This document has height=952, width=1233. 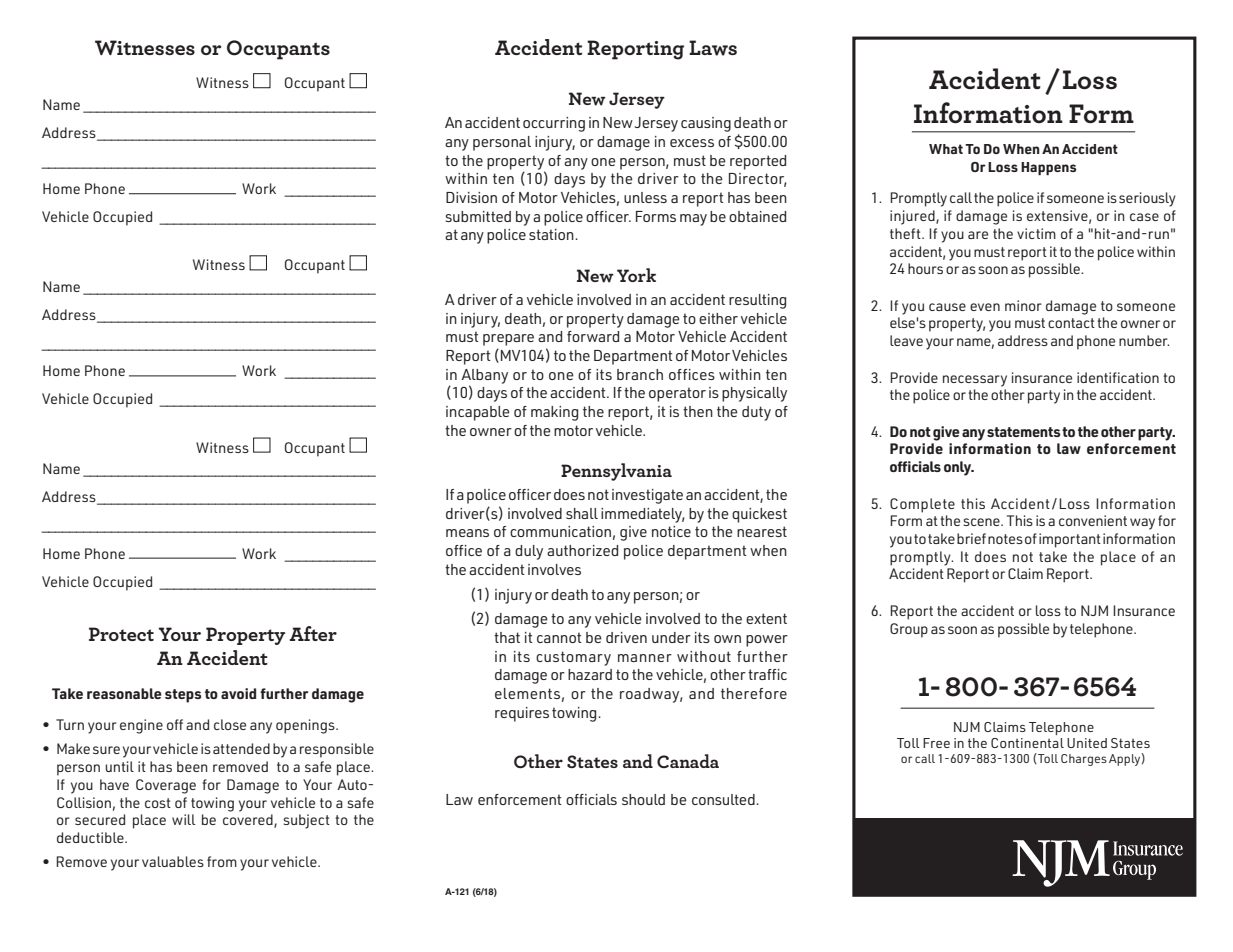 I want to click on statements, so click(x=1023, y=432).
